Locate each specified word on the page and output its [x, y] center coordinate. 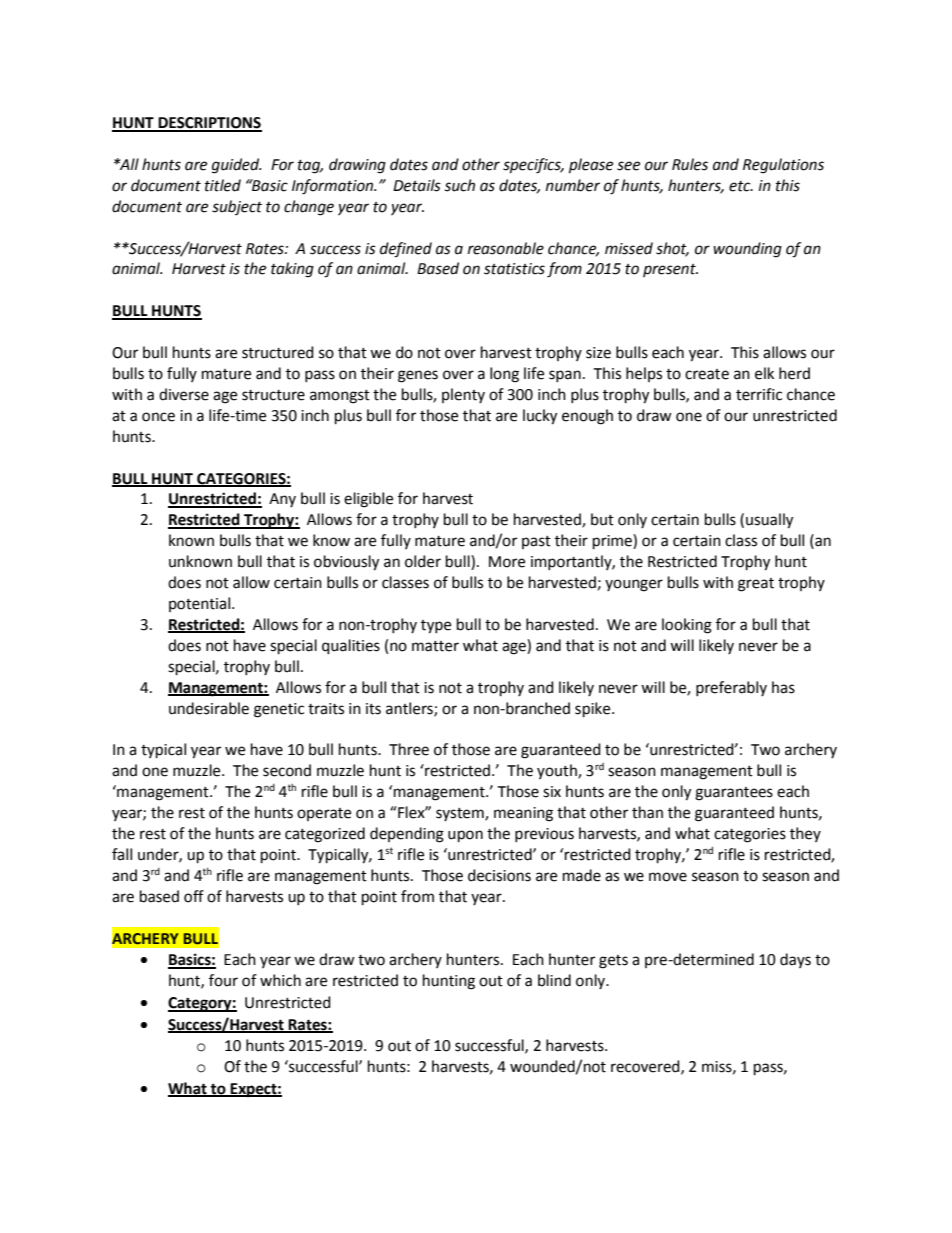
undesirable [209, 708]
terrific [759, 394]
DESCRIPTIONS [209, 124]
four [223, 980]
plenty [463, 395]
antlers [410, 709]
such [460, 185]
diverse [184, 394]
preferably [731, 688]
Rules [690, 164]
